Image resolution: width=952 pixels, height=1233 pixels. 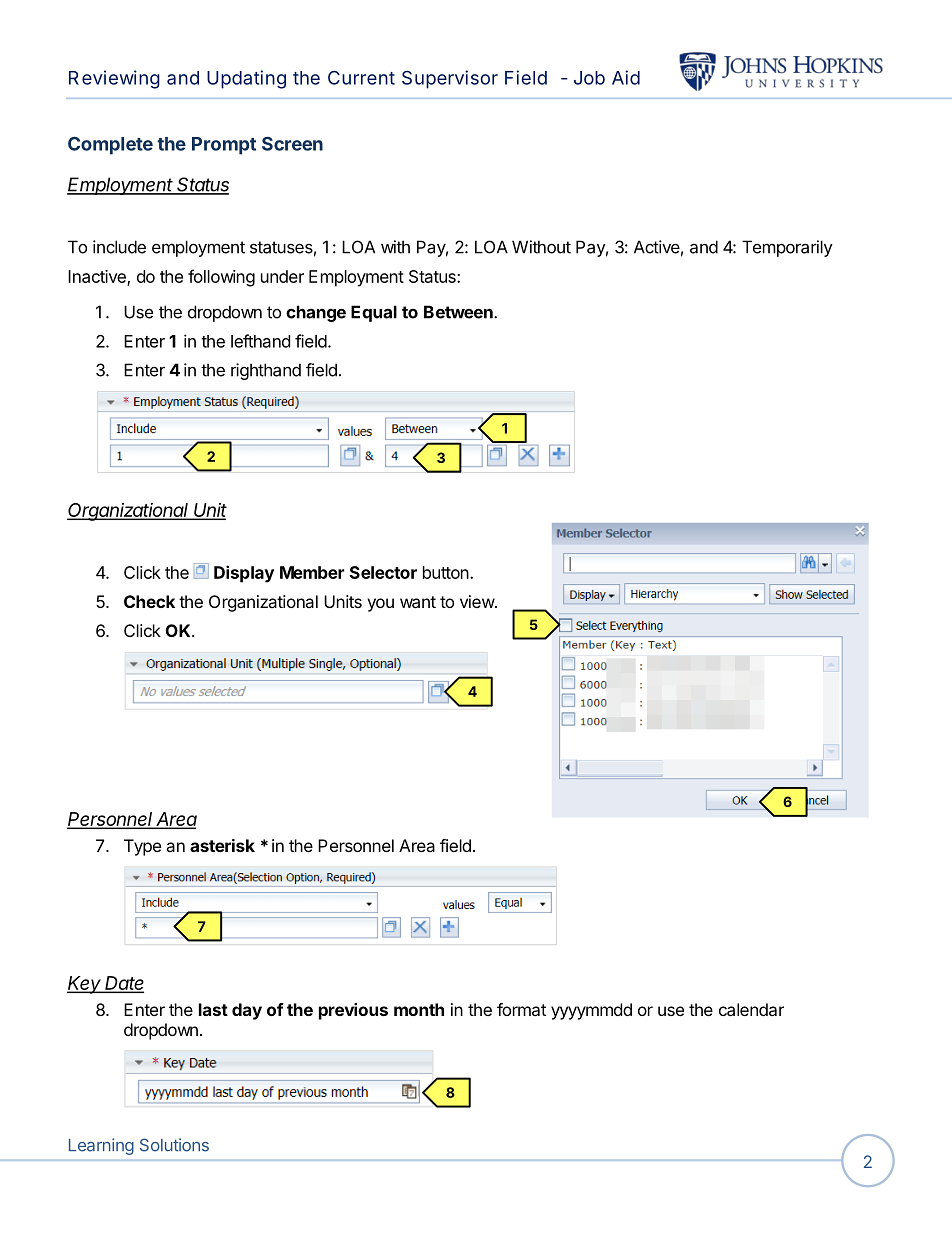 What do you see at coordinates (224, 146) in the screenshot?
I see `Prompt` at bounding box center [224, 146].
